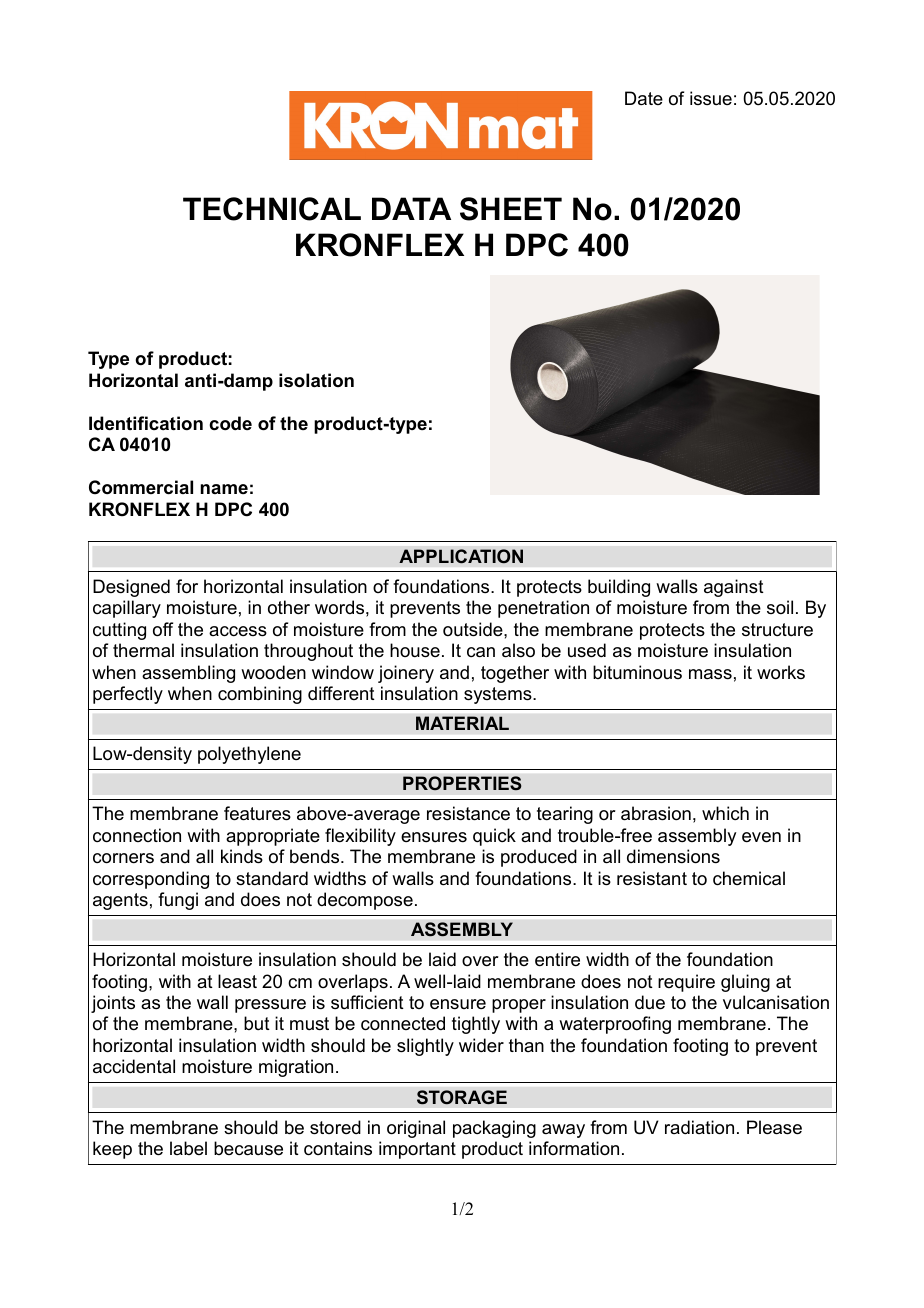  Describe the element at coordinates (249, 755) in the image. I see `polyethylene` at that location.
